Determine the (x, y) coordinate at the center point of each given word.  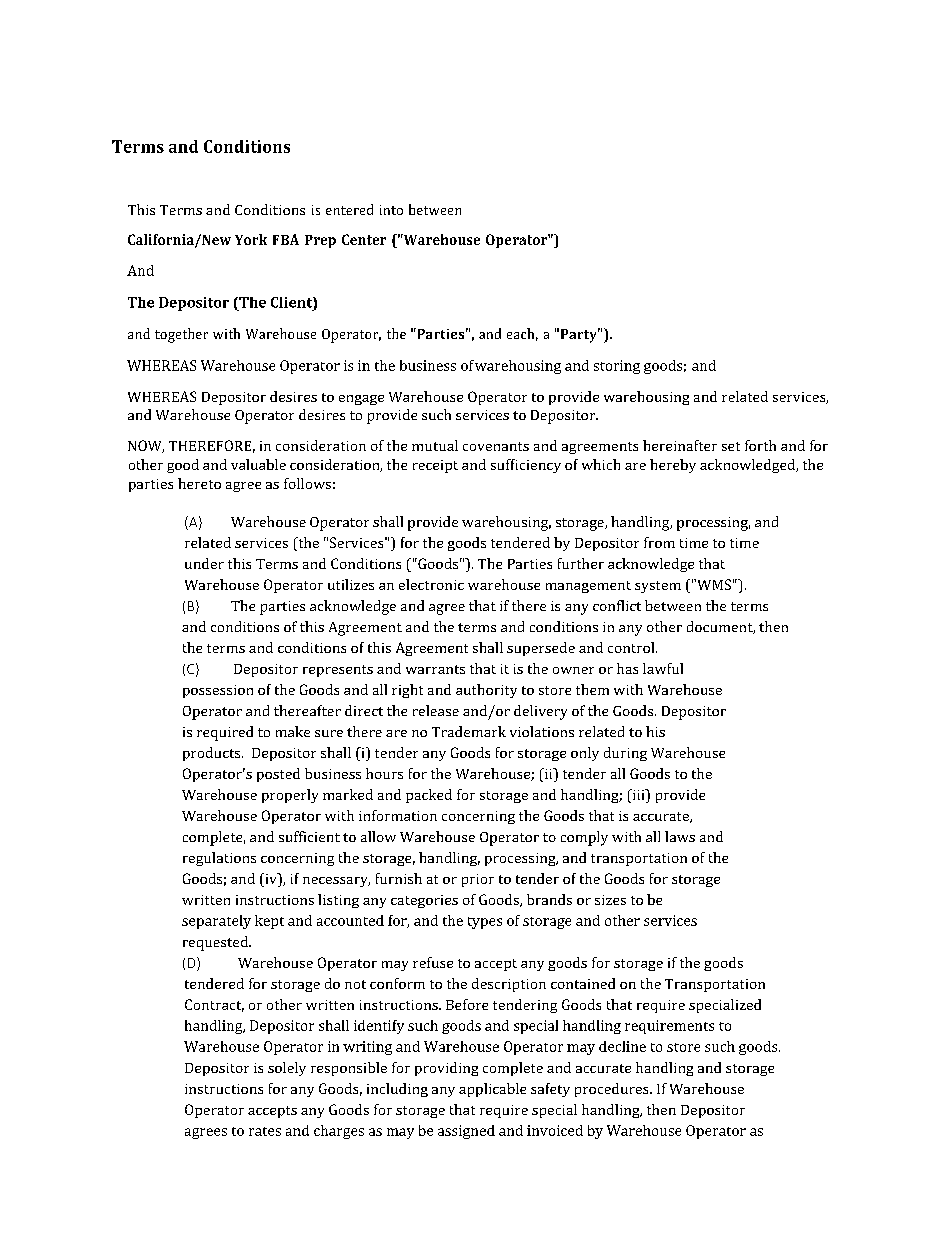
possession (218, 691)
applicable (492, 1090)
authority (486, 691)
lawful (663, 668)
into (391, 210)
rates (265, 1131)
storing (617, 367)
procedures (613, 1090)
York (251, 239)
